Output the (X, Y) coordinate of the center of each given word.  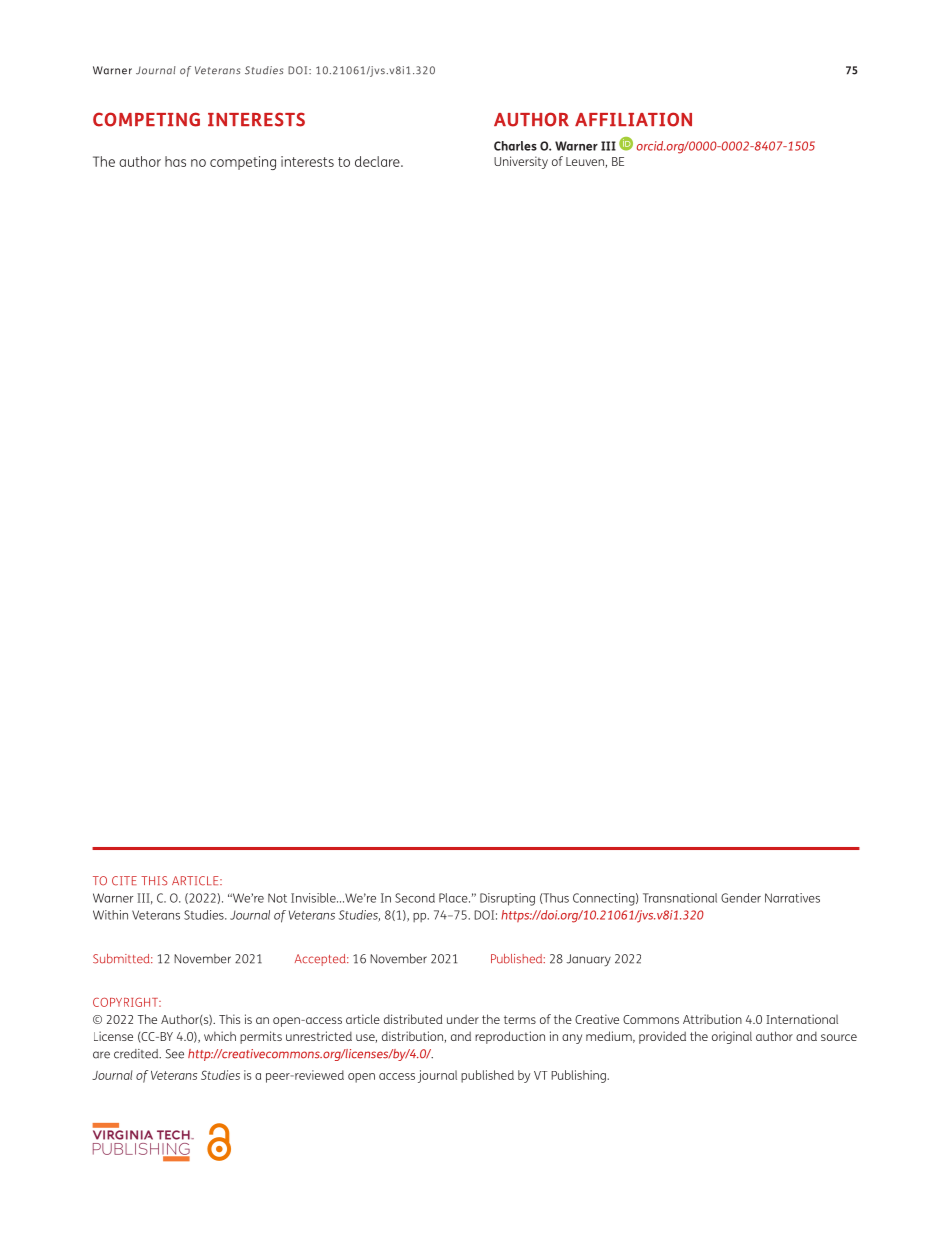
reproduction (510, 1037)
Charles (515, 146)
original (732, 1037)
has (175, 161)
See (174, 1054)
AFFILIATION (633, 119)
